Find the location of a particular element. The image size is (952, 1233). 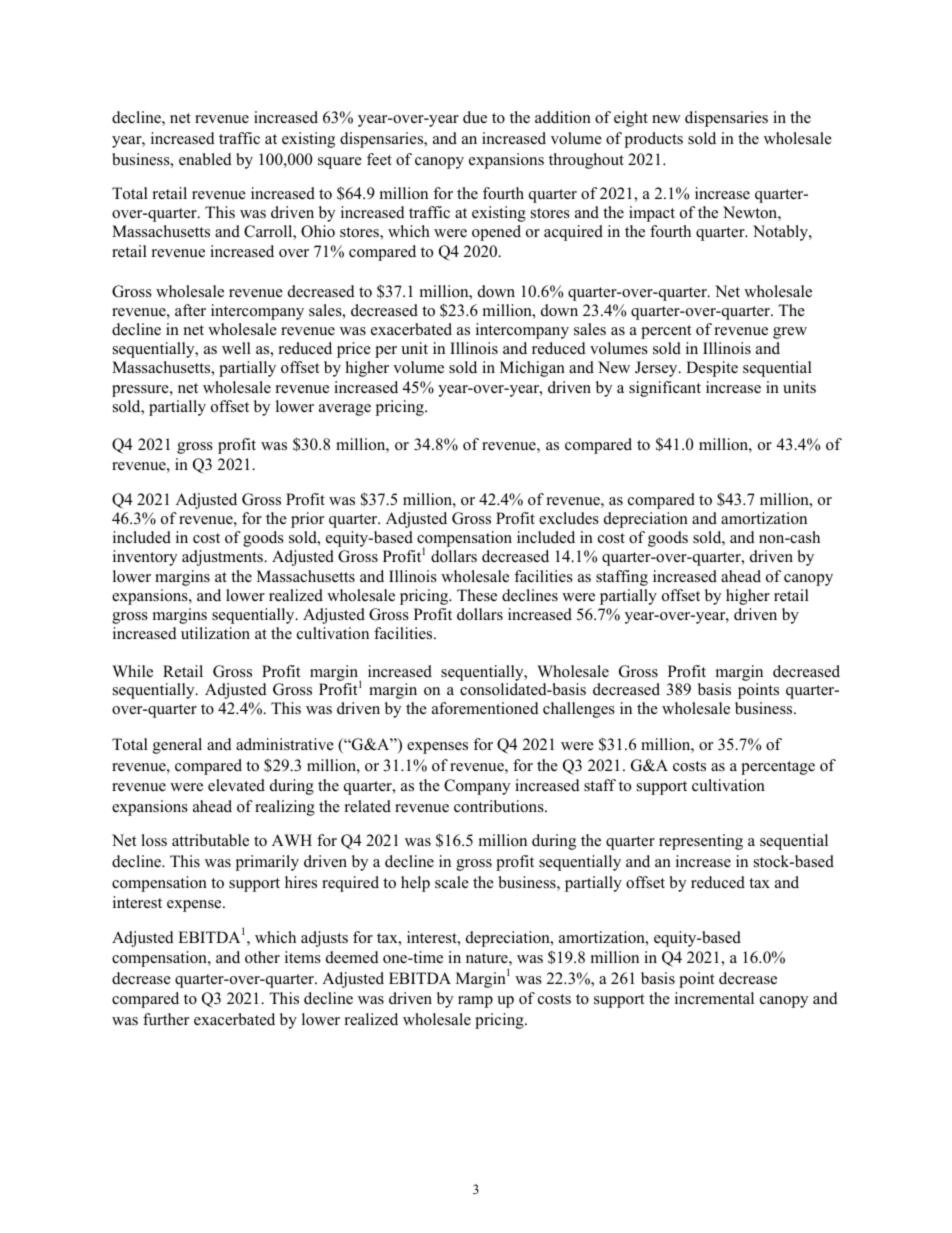

further is located at coordinates (166, 1019).
